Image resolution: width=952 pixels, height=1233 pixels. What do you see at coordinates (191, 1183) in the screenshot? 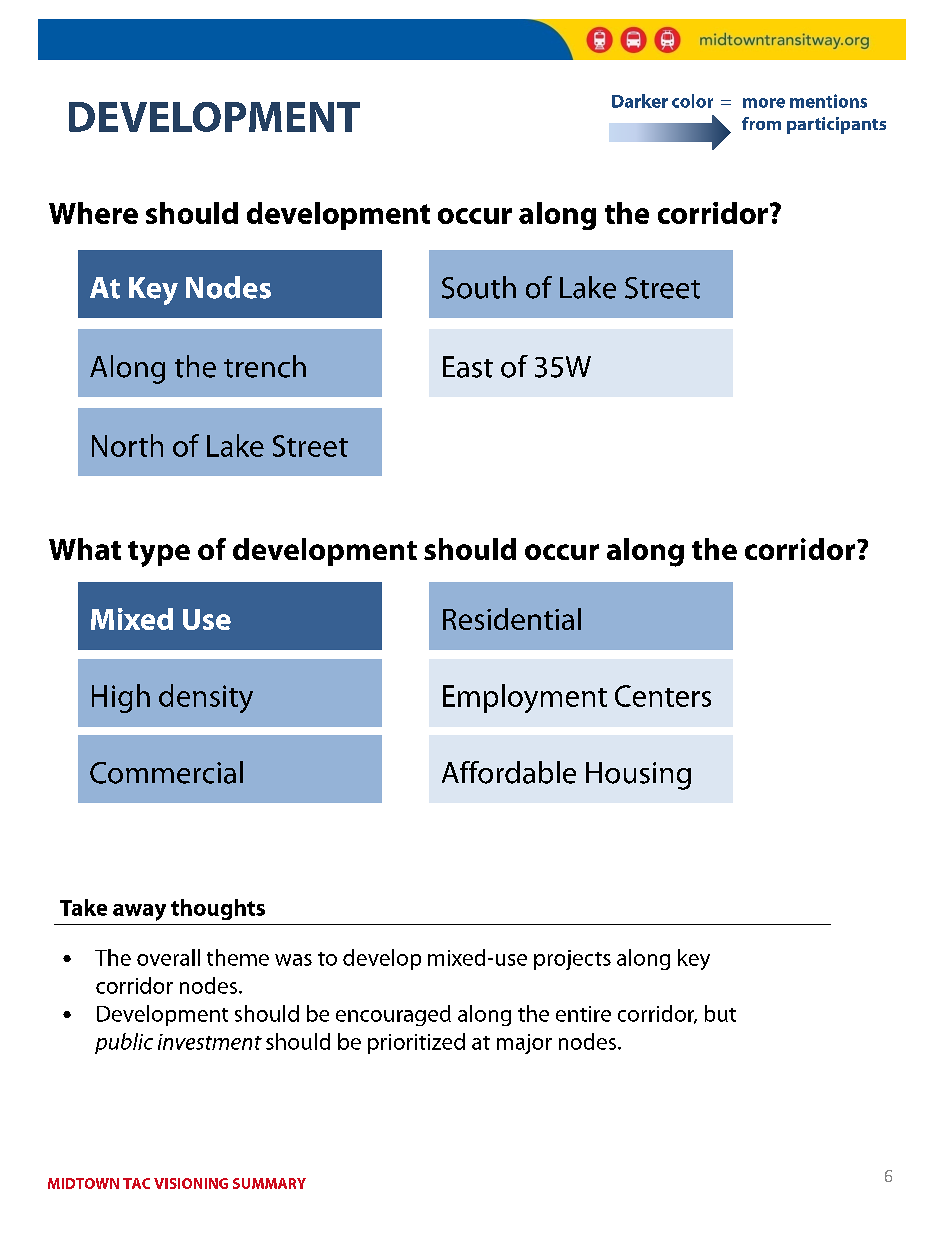
I see `VISIONING` at bounding box center [191, 1183].
